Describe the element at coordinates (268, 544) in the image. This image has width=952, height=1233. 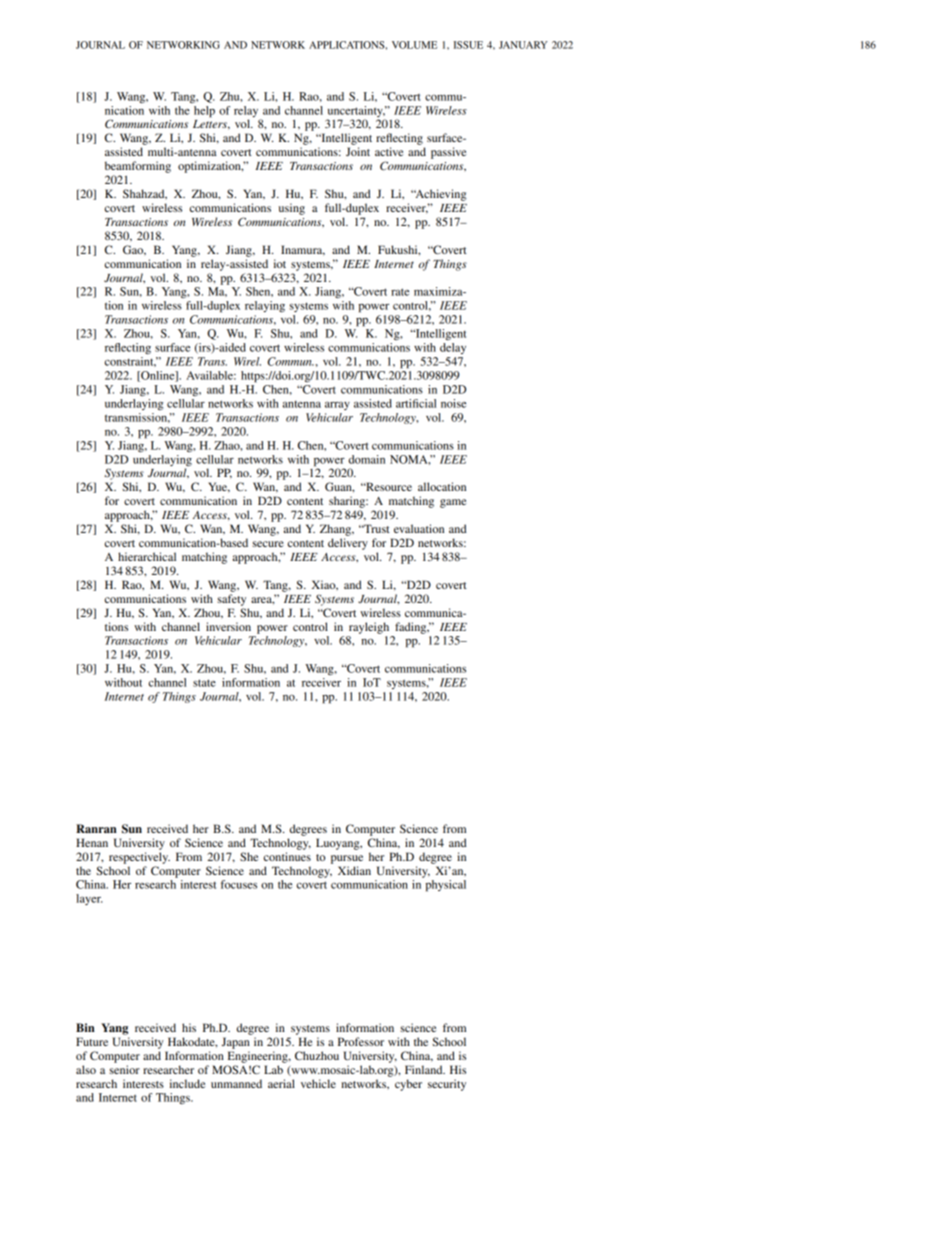
I see `secure` at that location.
